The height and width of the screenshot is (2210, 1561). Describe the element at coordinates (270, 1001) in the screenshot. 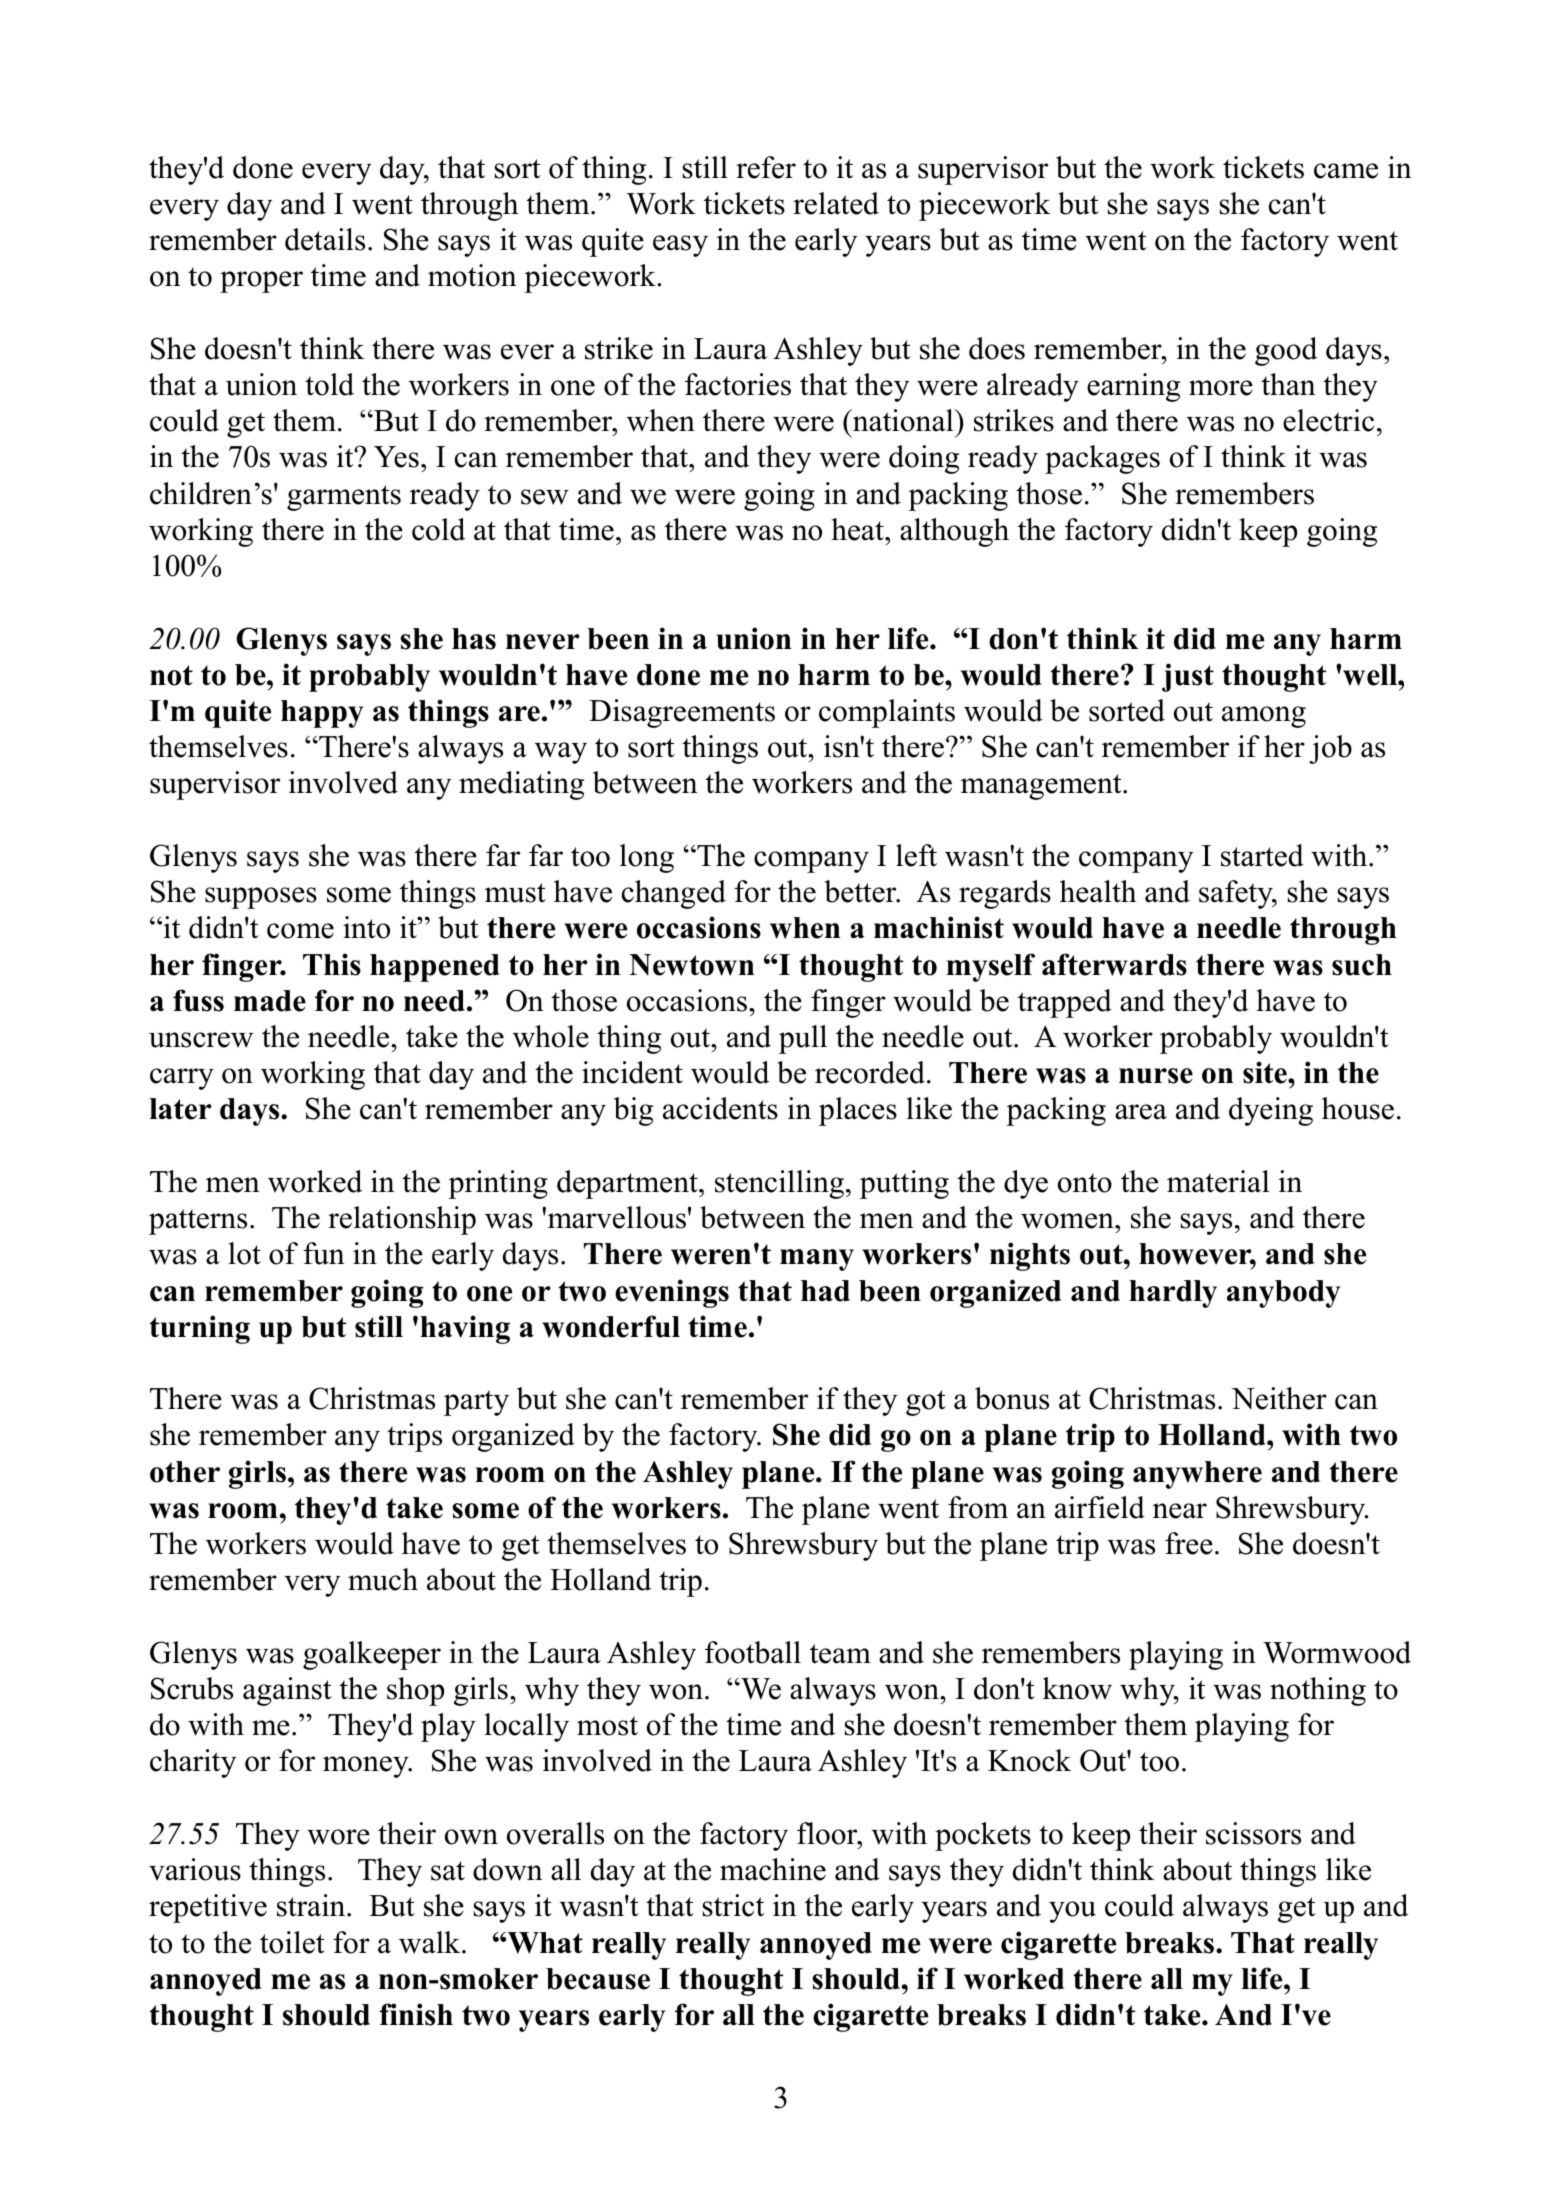

I see `made` at that location.
